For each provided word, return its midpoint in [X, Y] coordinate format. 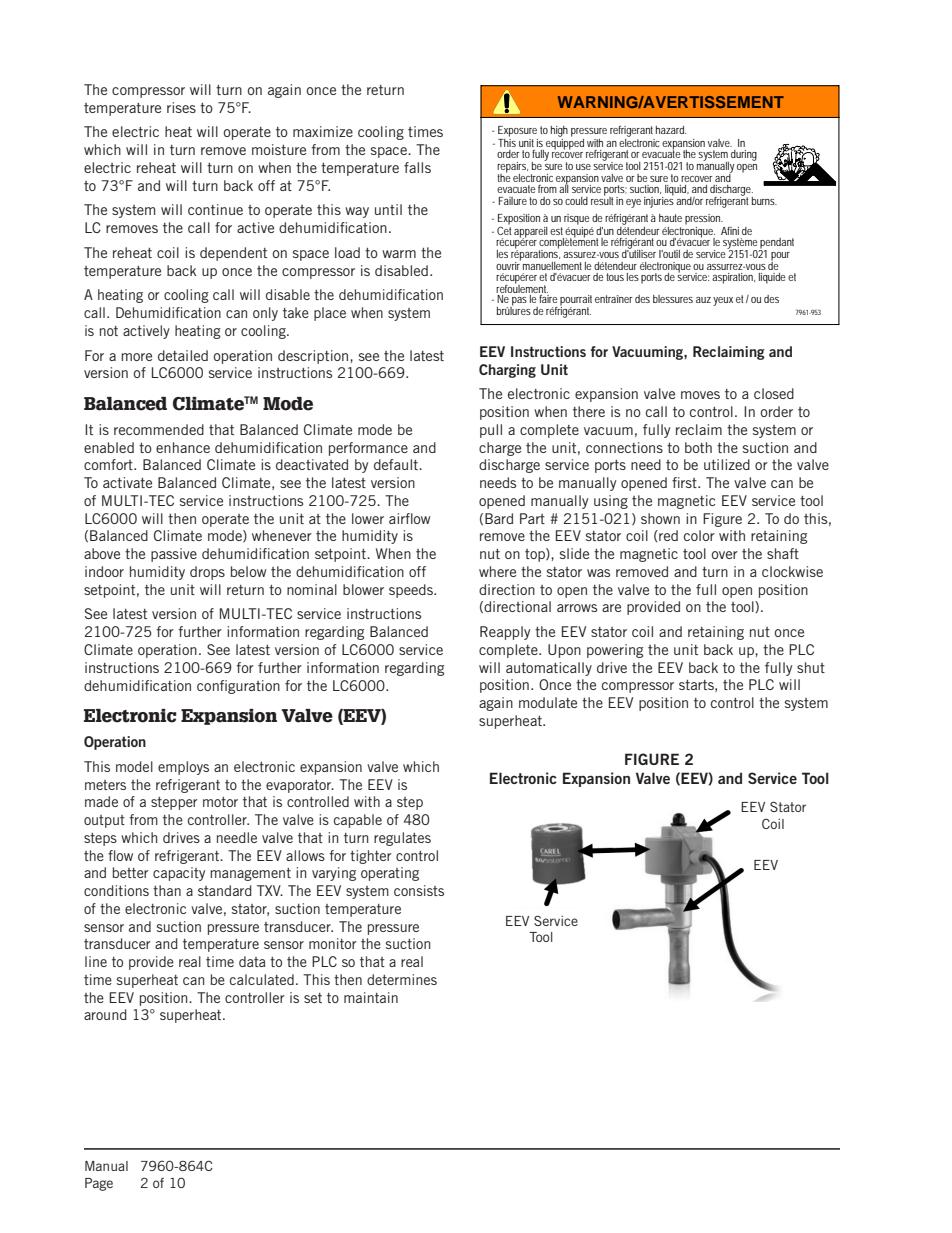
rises [181, 107]
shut [811, 667]
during [744, 155]
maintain [371, 997]
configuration [238, 687]
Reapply [505, 633]
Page [99, 1184]
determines [402, 979]
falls [417, 167]
